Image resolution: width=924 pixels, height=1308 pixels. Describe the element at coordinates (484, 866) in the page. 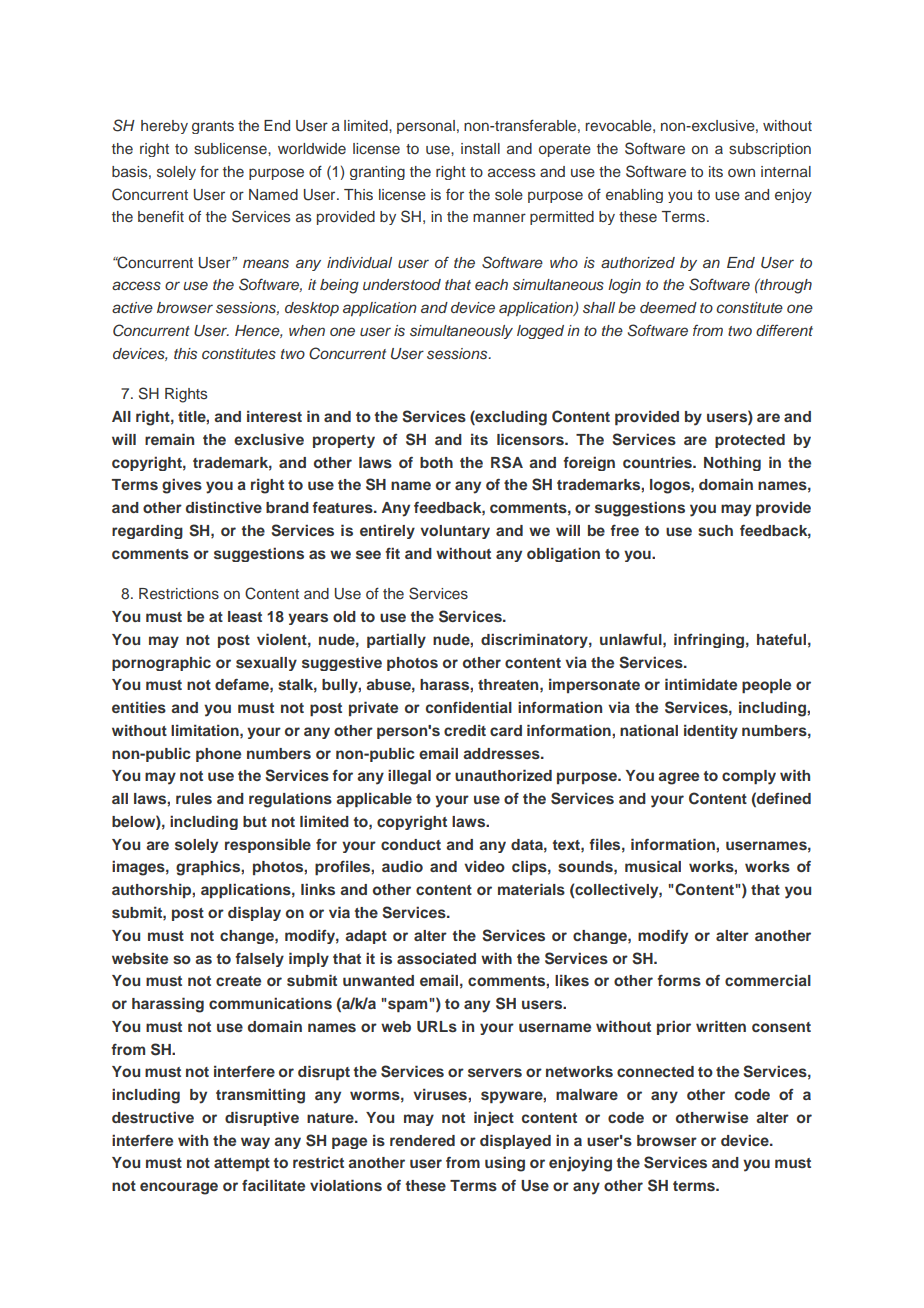

I see `video` at that location.
